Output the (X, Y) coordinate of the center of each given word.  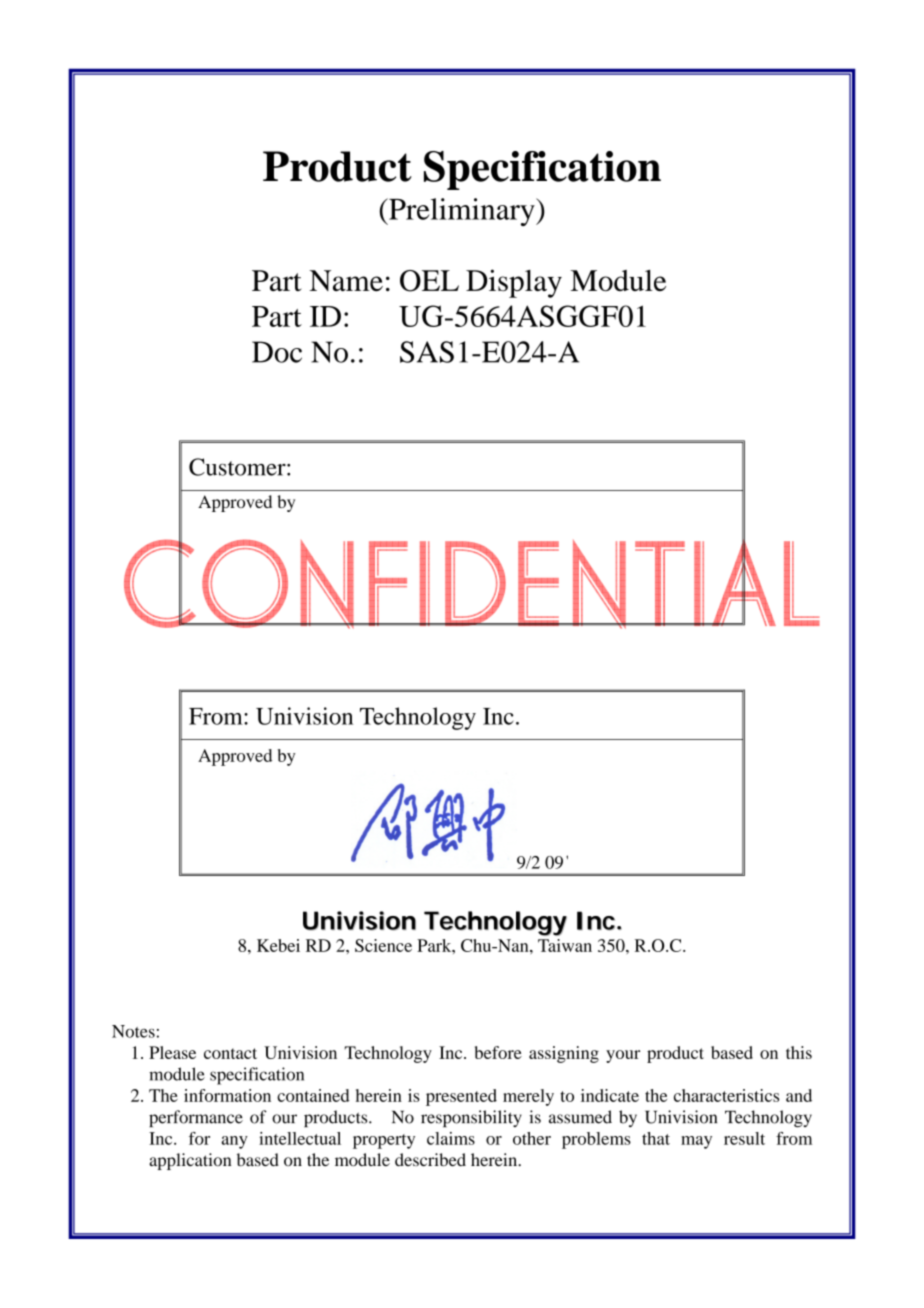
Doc (277, 352)
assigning (564, 1054)
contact (230, 1053)
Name (346, 280)
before (498, 1052)
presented (461, 1097)
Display (514, 283)
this (799, 1052)
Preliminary (462, 212)
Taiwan (565, 945)
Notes (133, 1031)
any (234, 1142)
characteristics (726, 1095)
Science (383, 945)
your (623, 1056)
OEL (429, 281)
